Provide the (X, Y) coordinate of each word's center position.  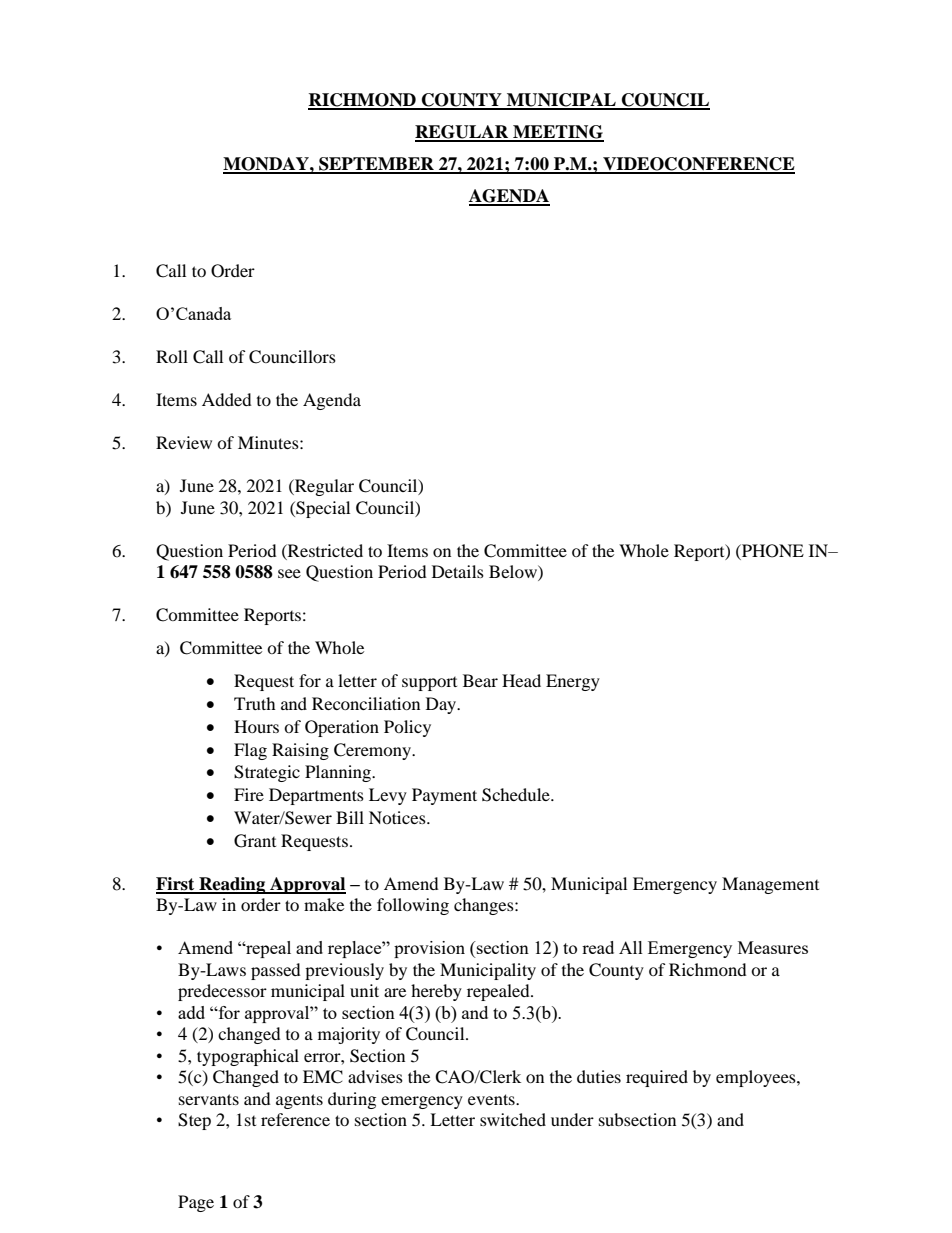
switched (513, 1119)
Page (196, 1203)
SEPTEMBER (376, 165)
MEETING (557, 133)
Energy (573, 682)
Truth (255, 703)
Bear (480, 680)
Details (458, 571)
